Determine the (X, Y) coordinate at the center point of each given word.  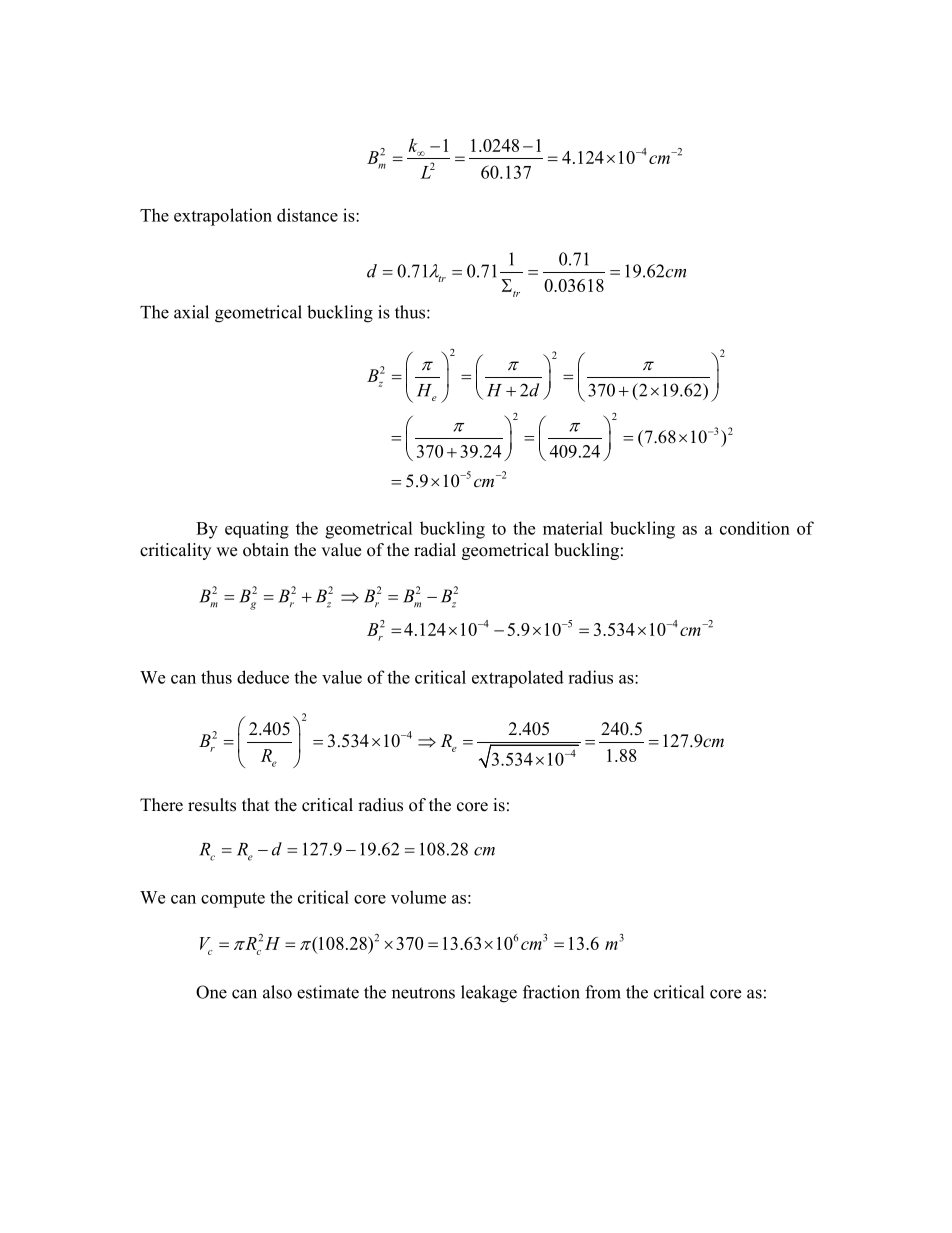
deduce (263, 677)
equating (257, 530)
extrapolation (223, 217)
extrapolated (518, 679)
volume (418, 897)
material (573, 528)
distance (307, 215)
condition (755, 528)
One (211, 992)
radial (435, 550)
